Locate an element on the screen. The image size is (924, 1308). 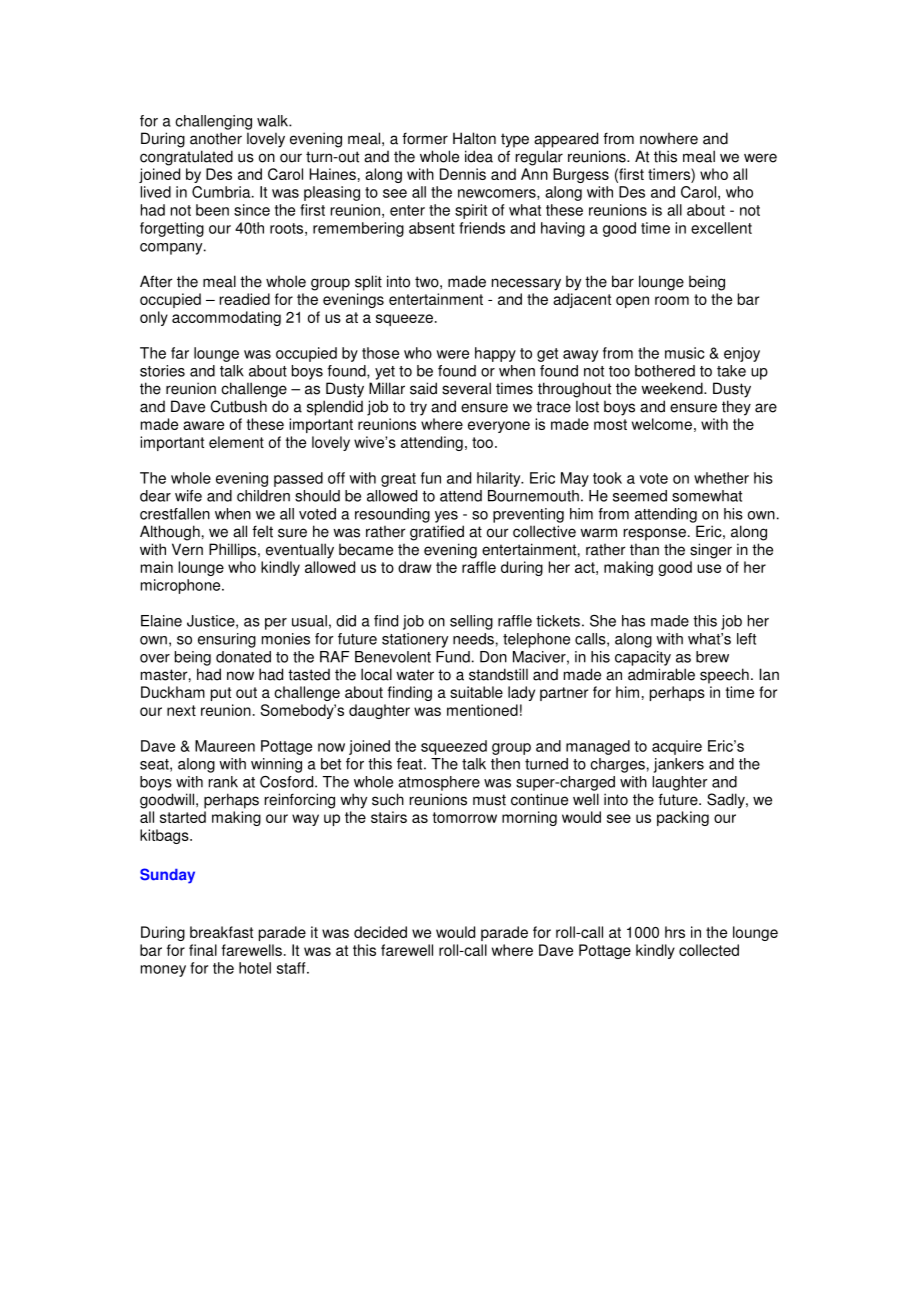
accommodating is located at coordinates (226, 318).
